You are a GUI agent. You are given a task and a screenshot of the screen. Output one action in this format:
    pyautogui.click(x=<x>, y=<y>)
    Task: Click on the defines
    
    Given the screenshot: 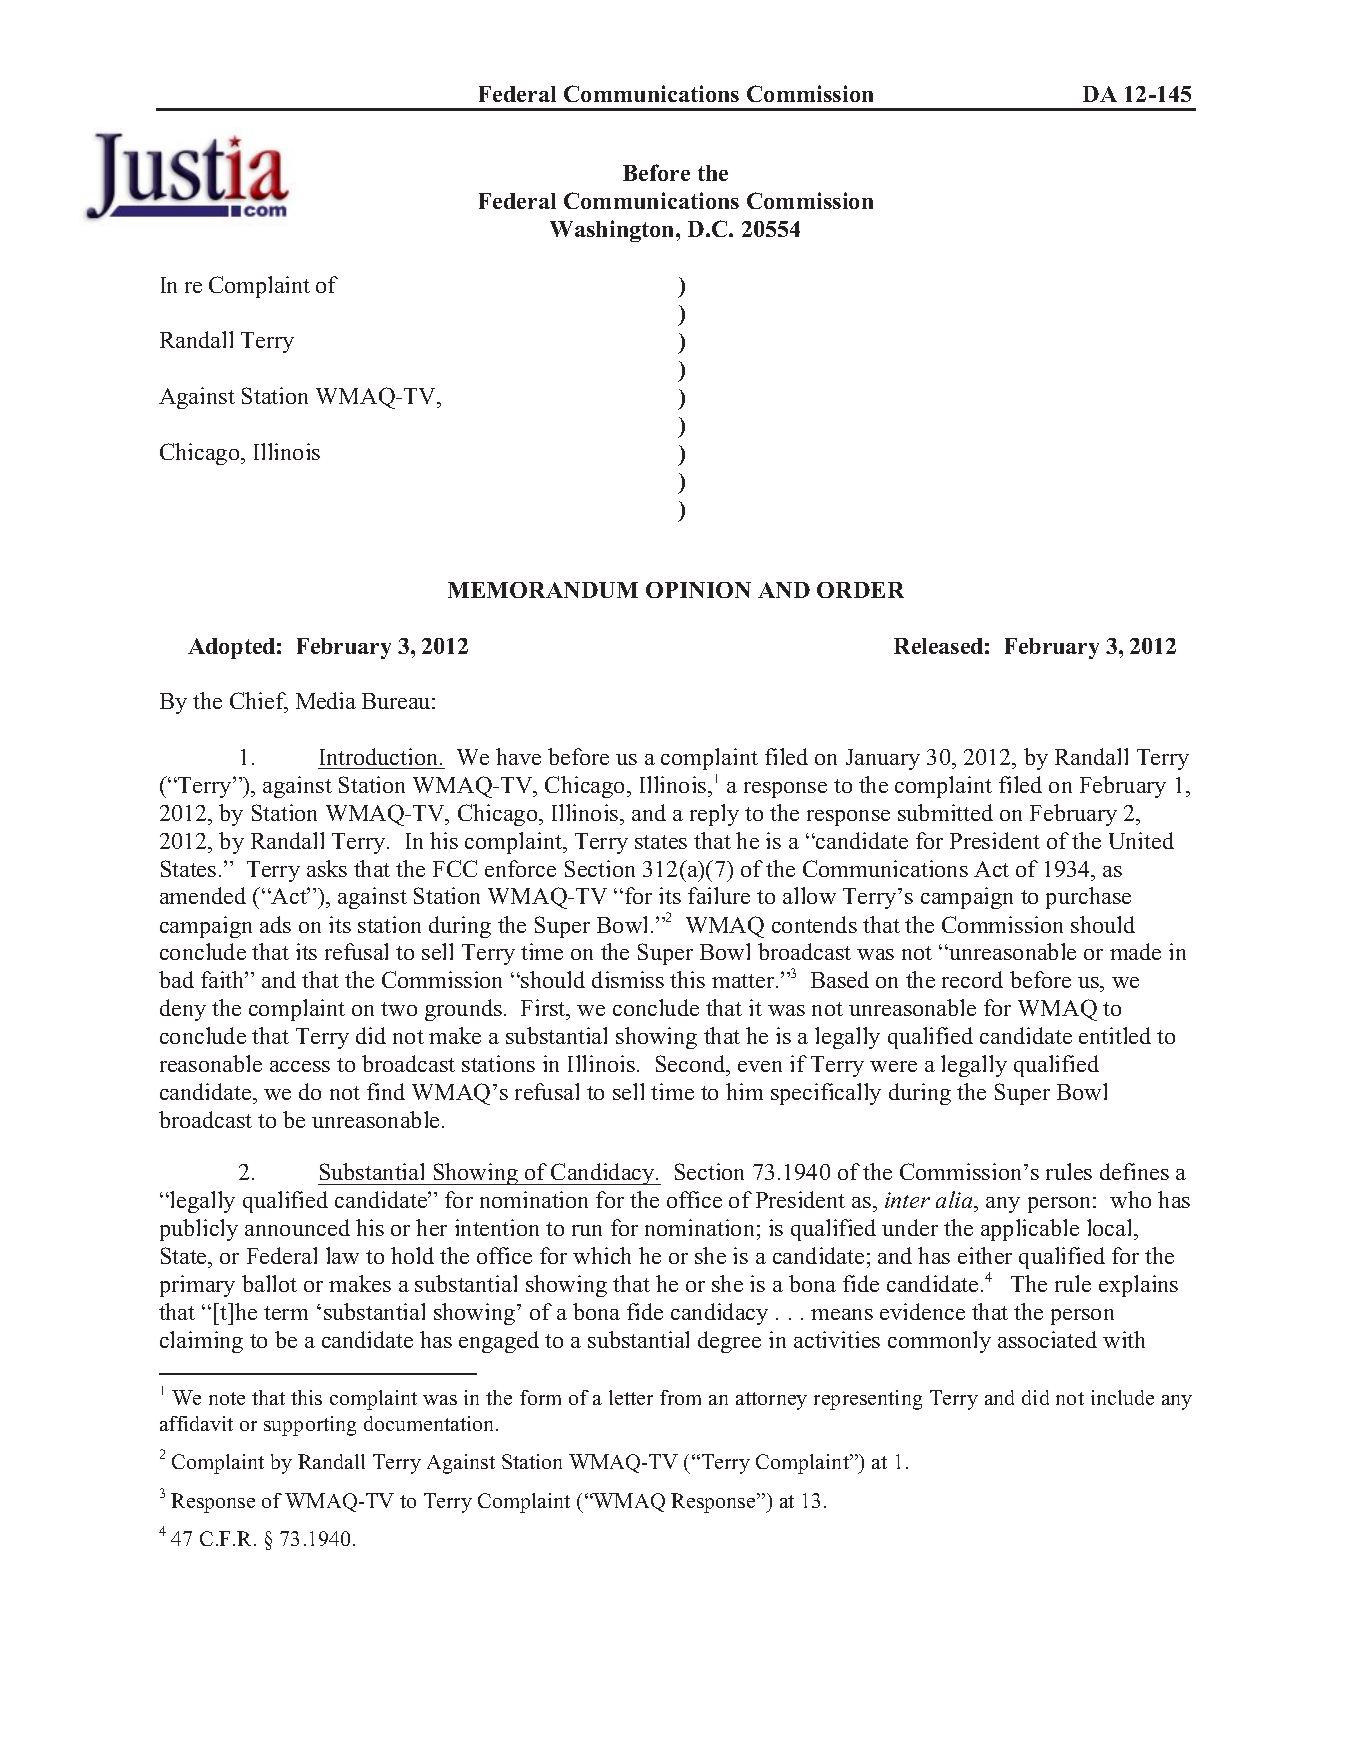 What is the action you would take?
    pyautogui.click(x=1134, y=1171)
